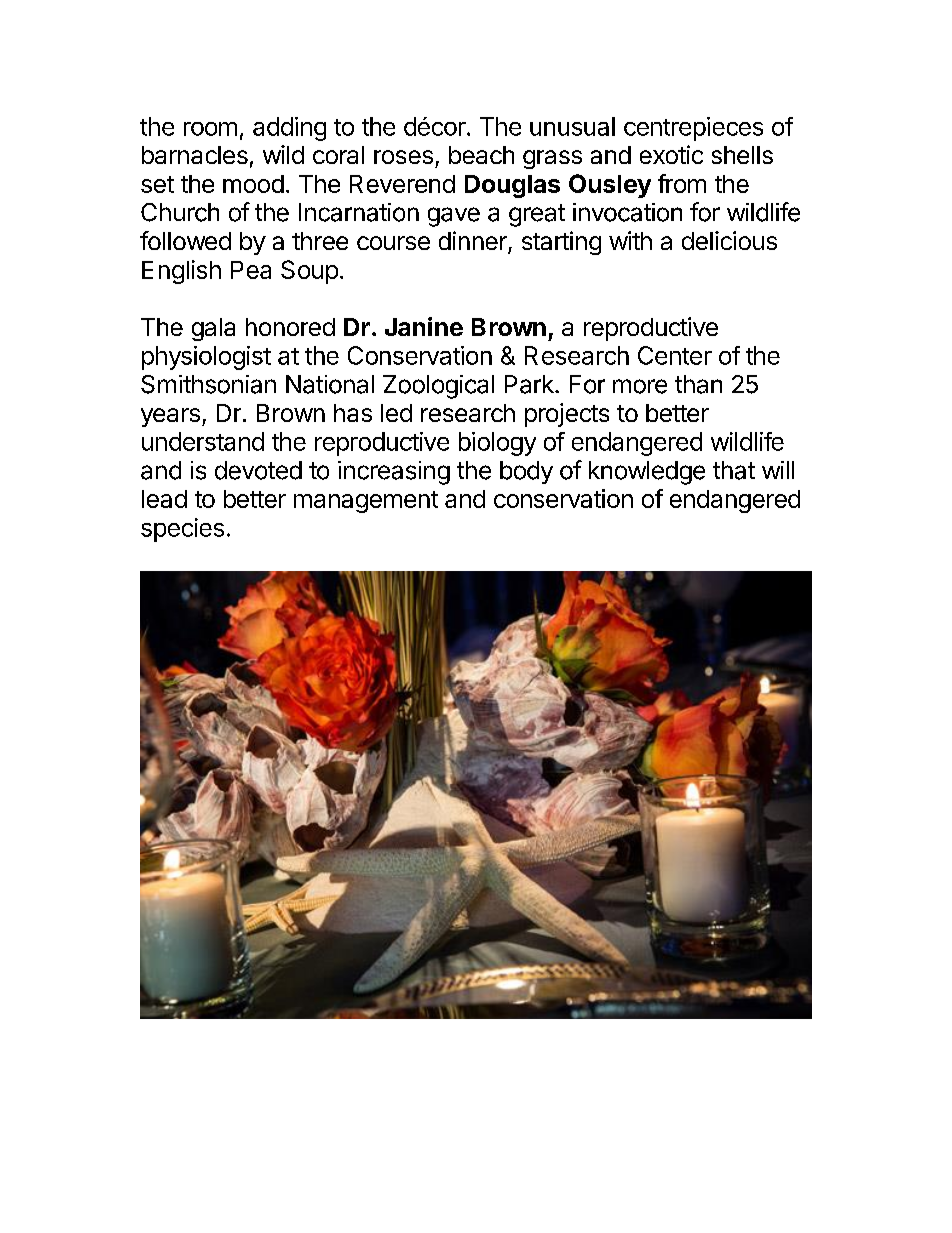  I want to click on gave, so click(454, 217).
